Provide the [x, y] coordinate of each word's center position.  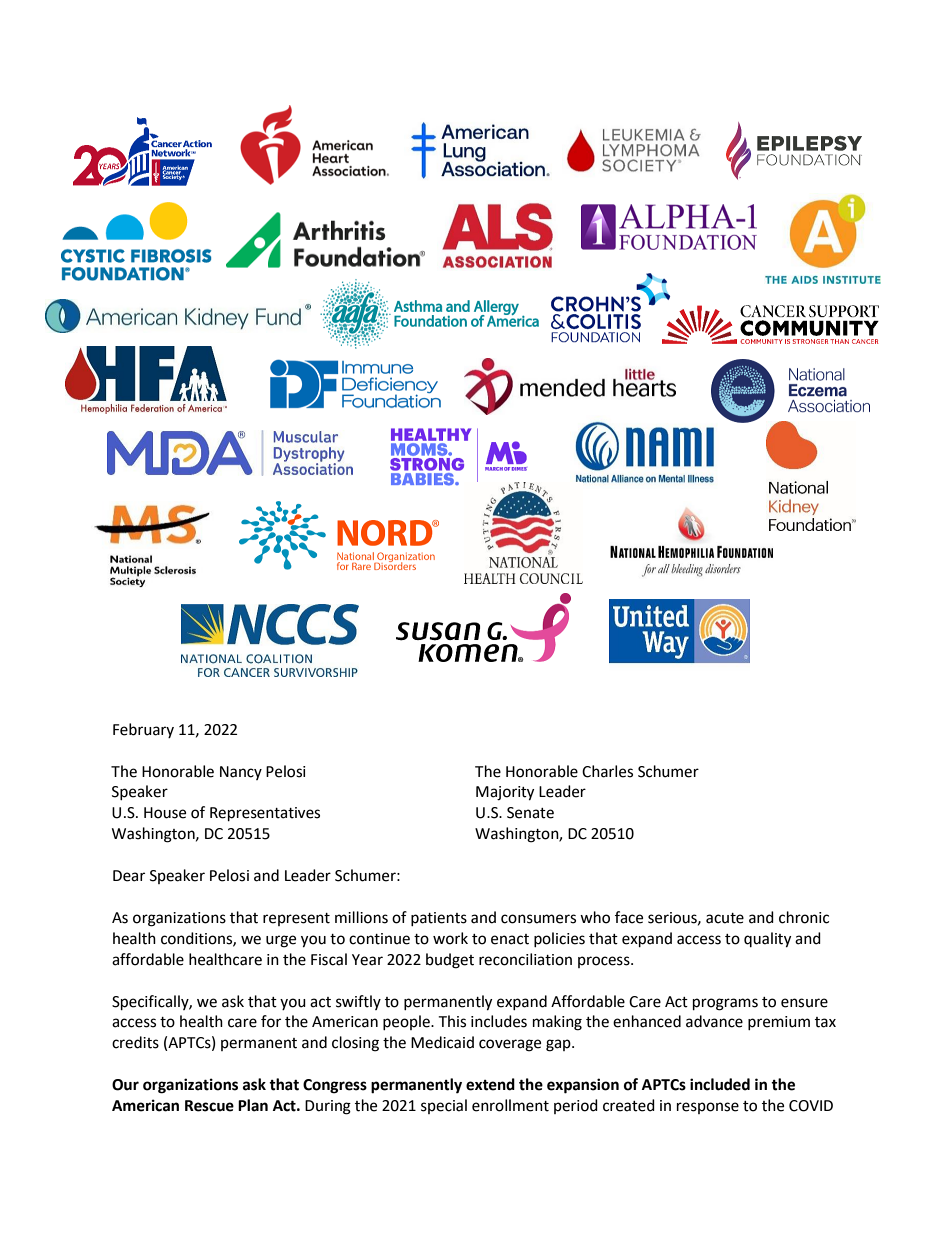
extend [490, 1084]
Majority [505, 793]
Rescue [209, 1106]
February [143, 730]
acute [725, 918]
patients [439, 919]
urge [281, 941]
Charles [607, 771]
